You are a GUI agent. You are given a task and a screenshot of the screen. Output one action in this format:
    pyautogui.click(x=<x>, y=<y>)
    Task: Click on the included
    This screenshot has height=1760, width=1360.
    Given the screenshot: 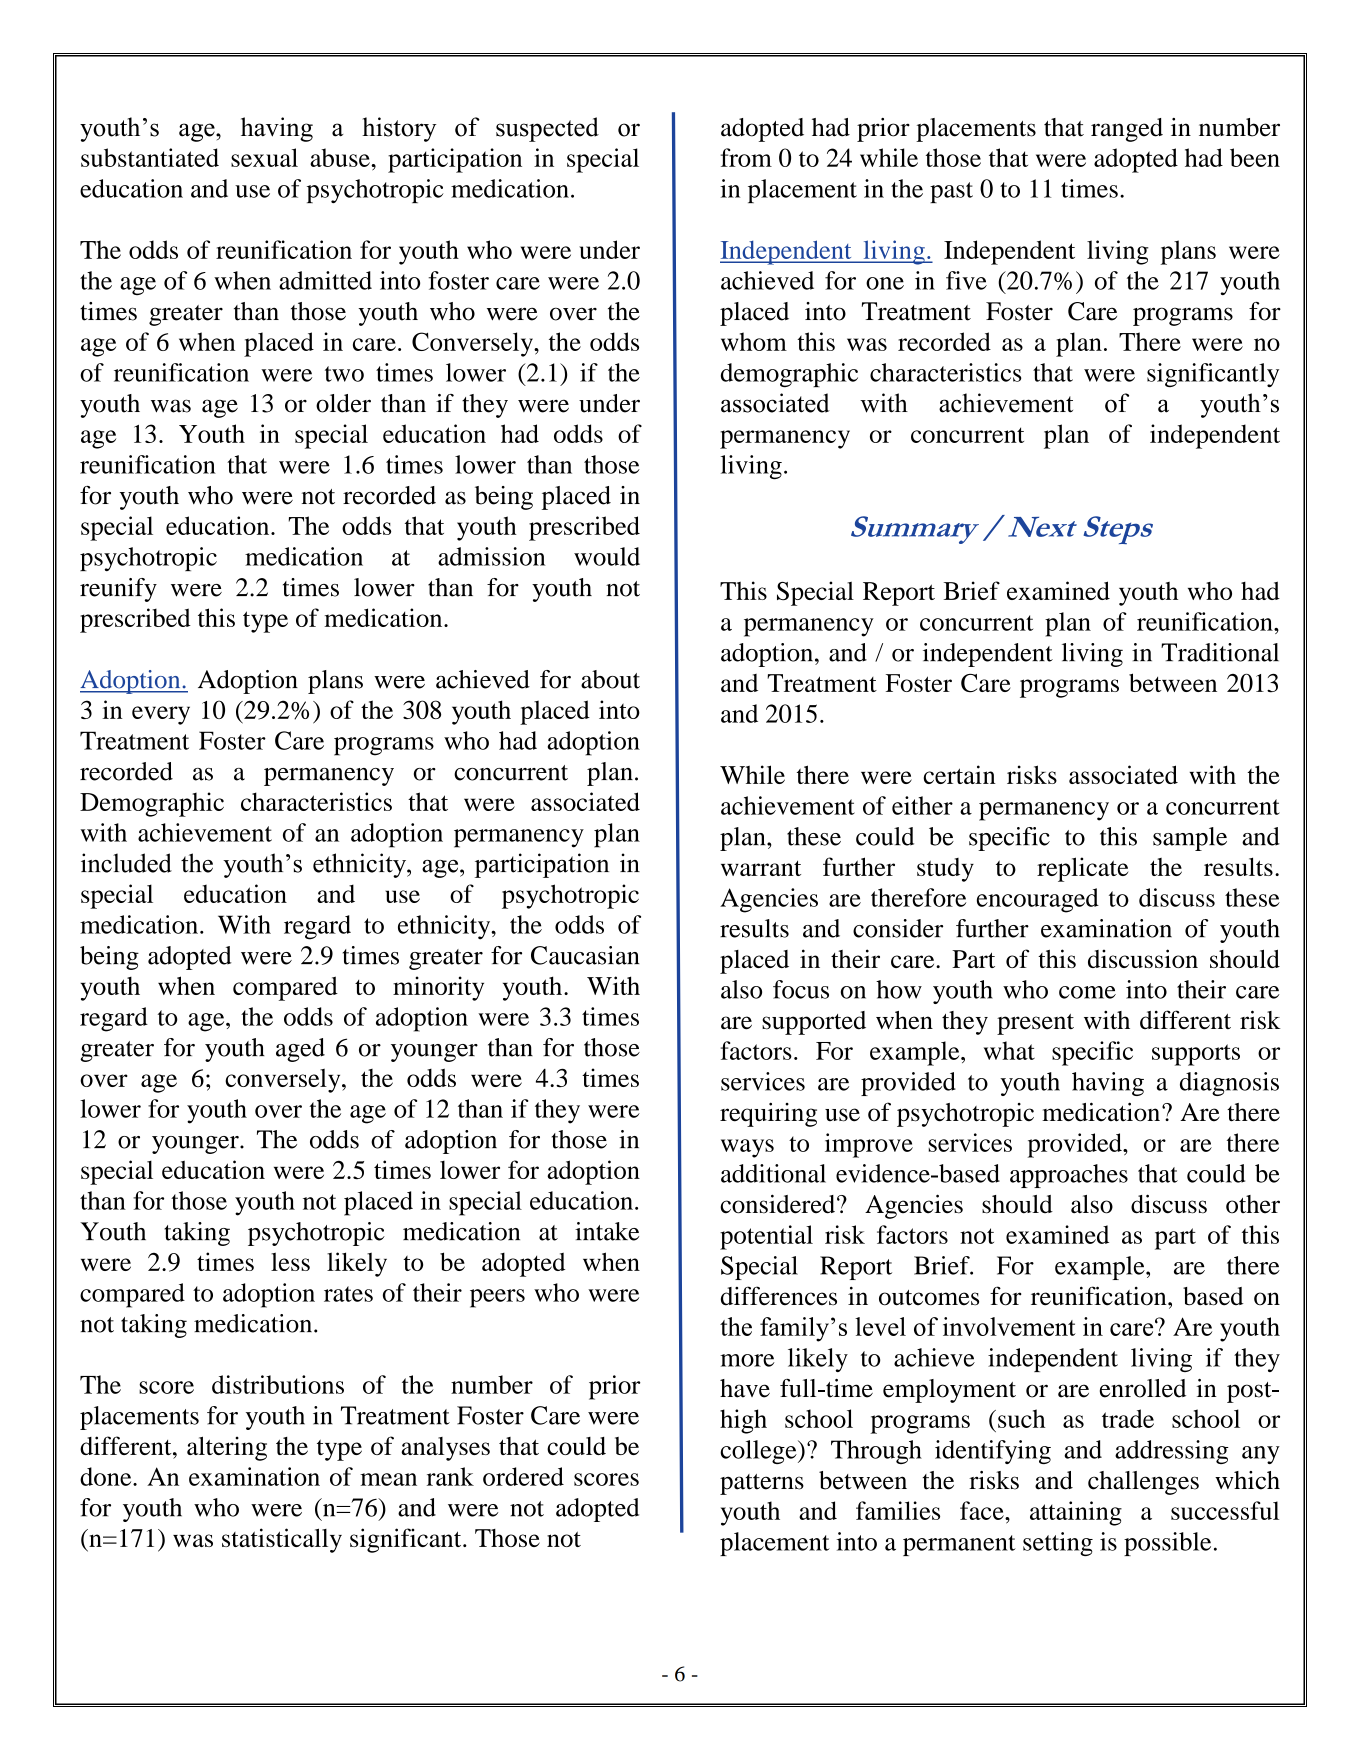 What is the action you would take?
    pyautogui.click(x=126, y=863)
